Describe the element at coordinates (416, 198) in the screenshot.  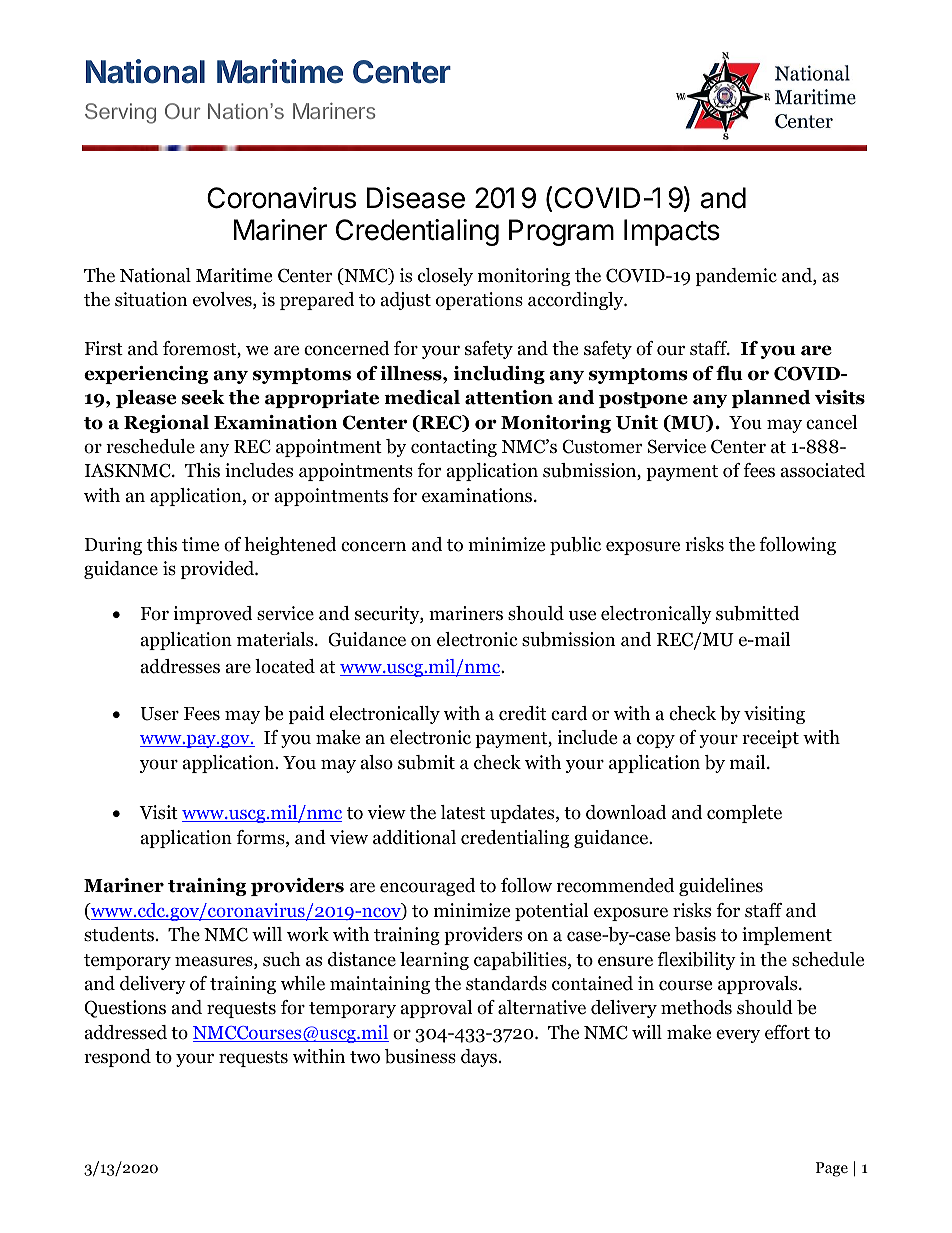
I see `Disease` at that location.
